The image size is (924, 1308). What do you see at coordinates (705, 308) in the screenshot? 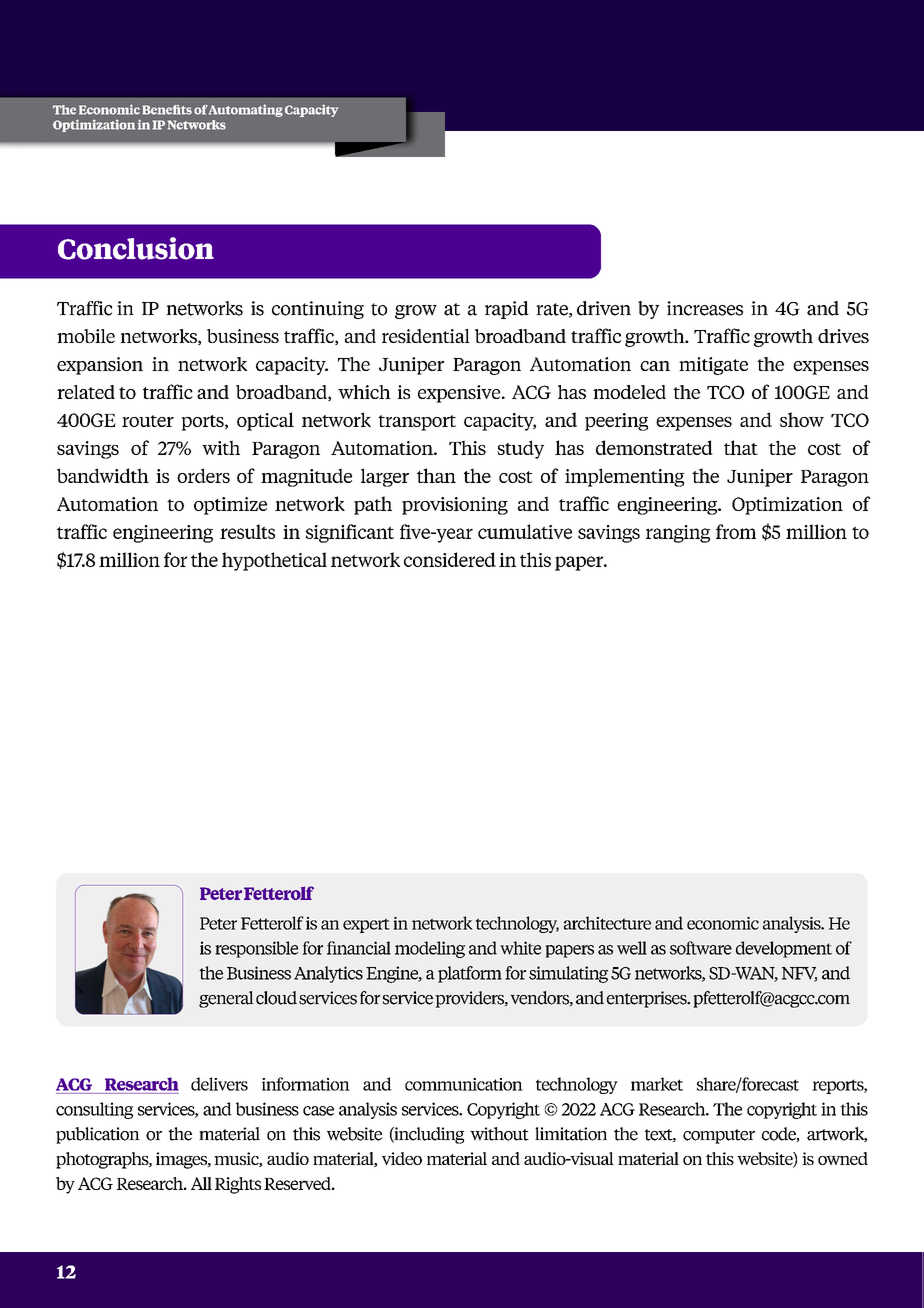
I see `increases` at bounding box center [705, 308].
